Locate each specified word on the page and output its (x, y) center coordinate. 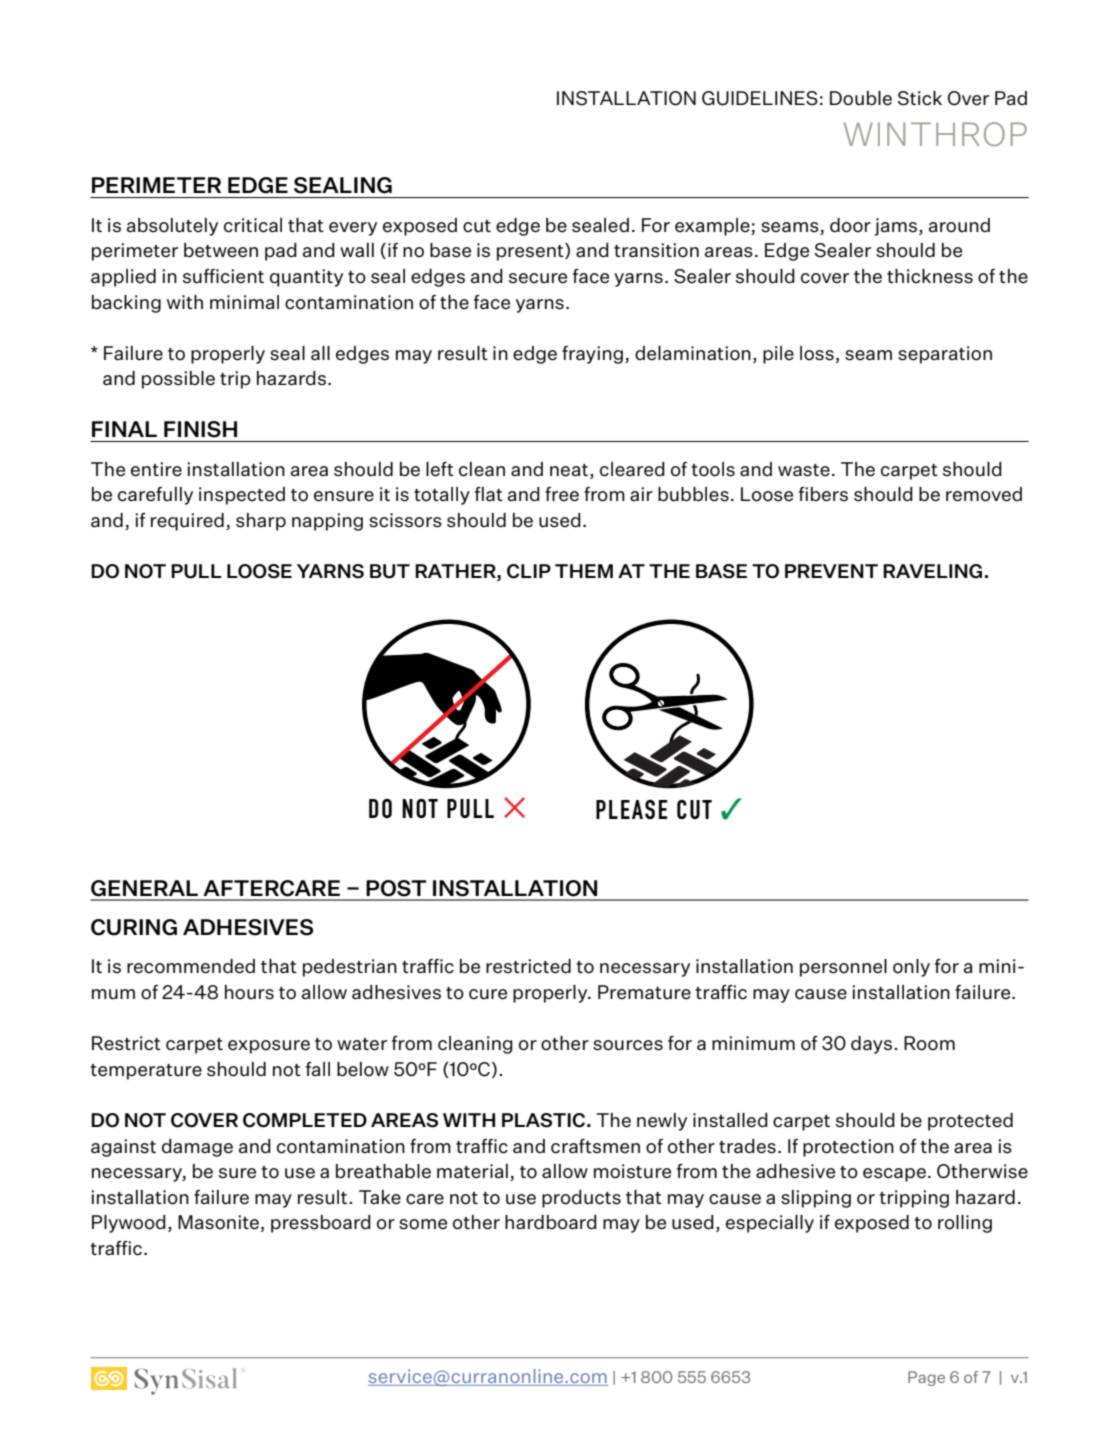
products (581, 1199)
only (911, 968)
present (531, 252)
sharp (261, 522)
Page (926, 1378)
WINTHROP (935, 134)
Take (380, 1197)
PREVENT (831, 571)
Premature (644, 992)
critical (253, 225)
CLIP (529, 571)
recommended (191, 966)
